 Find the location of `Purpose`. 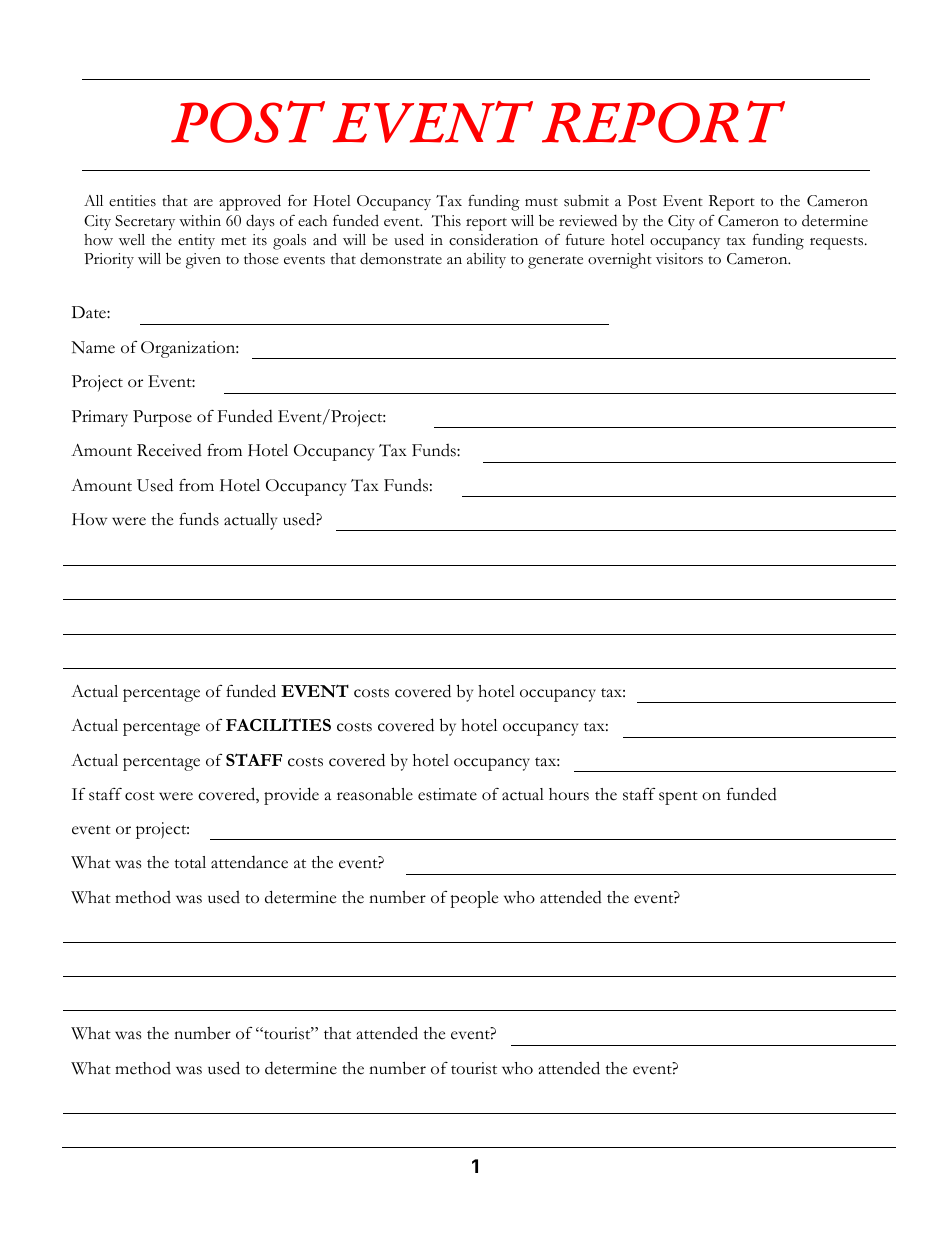

Purpose is located at coordinates (162, 418).
